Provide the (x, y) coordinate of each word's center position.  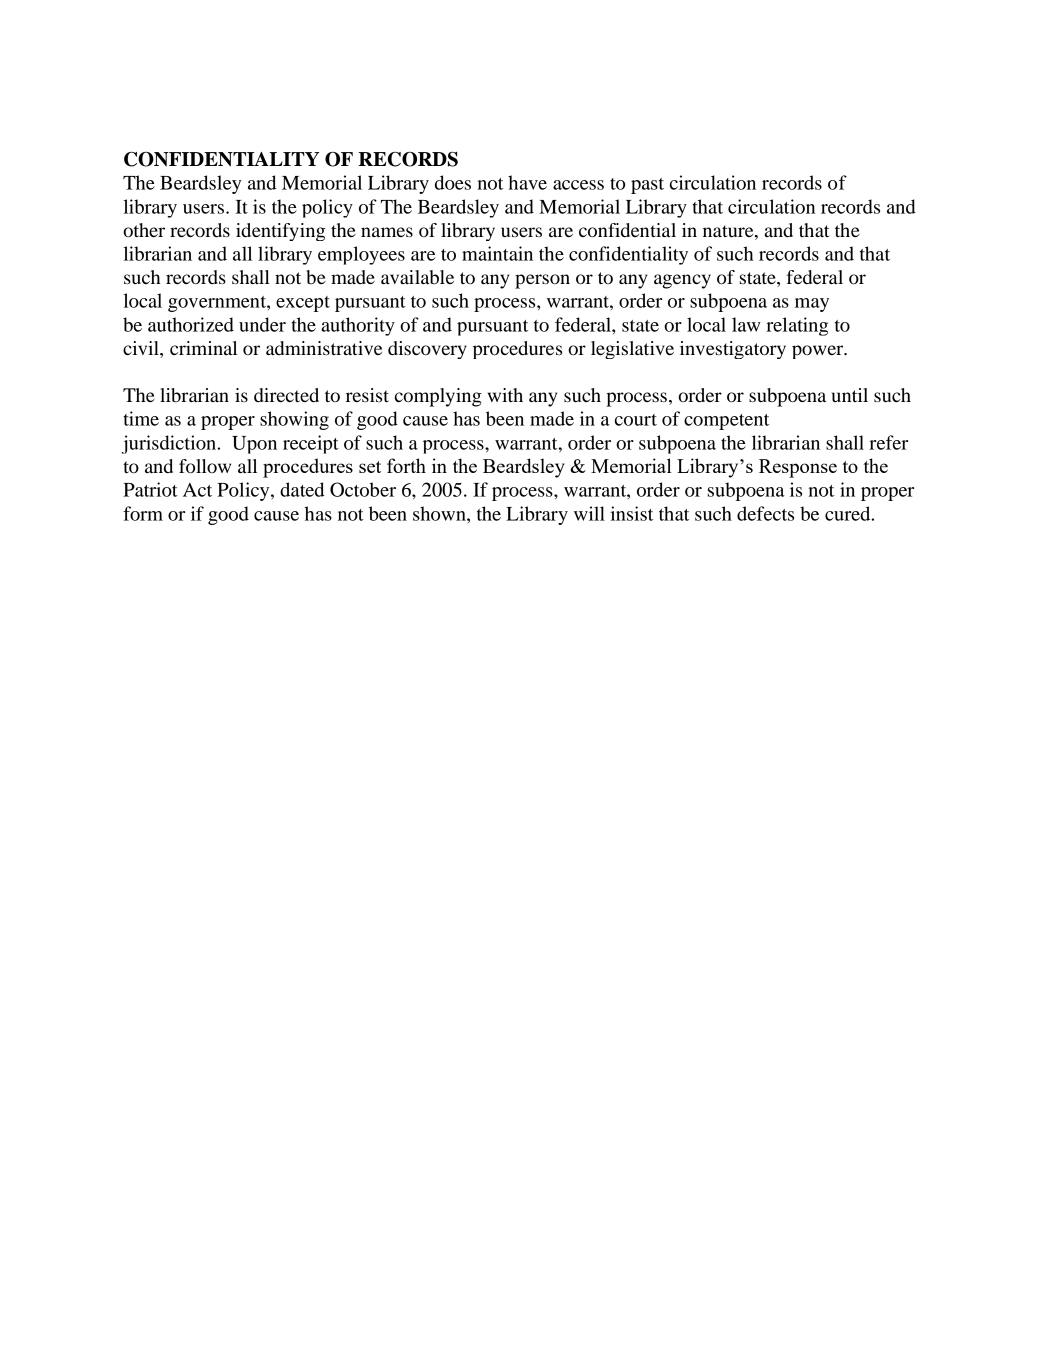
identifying (280, 232)
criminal (203, 348)
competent (726, 422)
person (542, 281)
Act (197, 490)
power (819, 352)
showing (294, 420)
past (647, 186)
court (636, 420)
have (527, 182)
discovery (427, 350)
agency (682, 281)
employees (361, 255)
